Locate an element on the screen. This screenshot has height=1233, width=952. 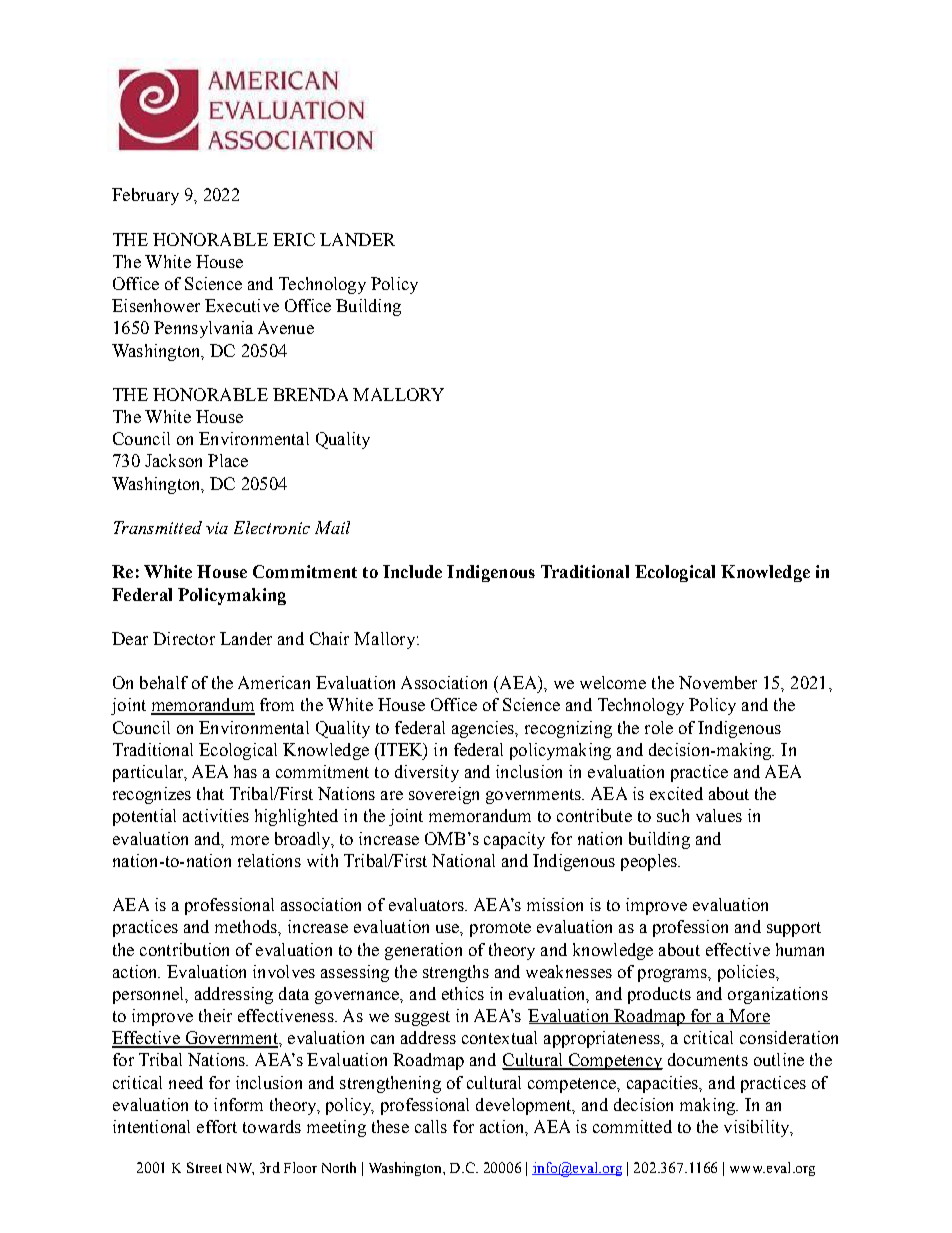
agencies is located at coordinates (484, 729).
